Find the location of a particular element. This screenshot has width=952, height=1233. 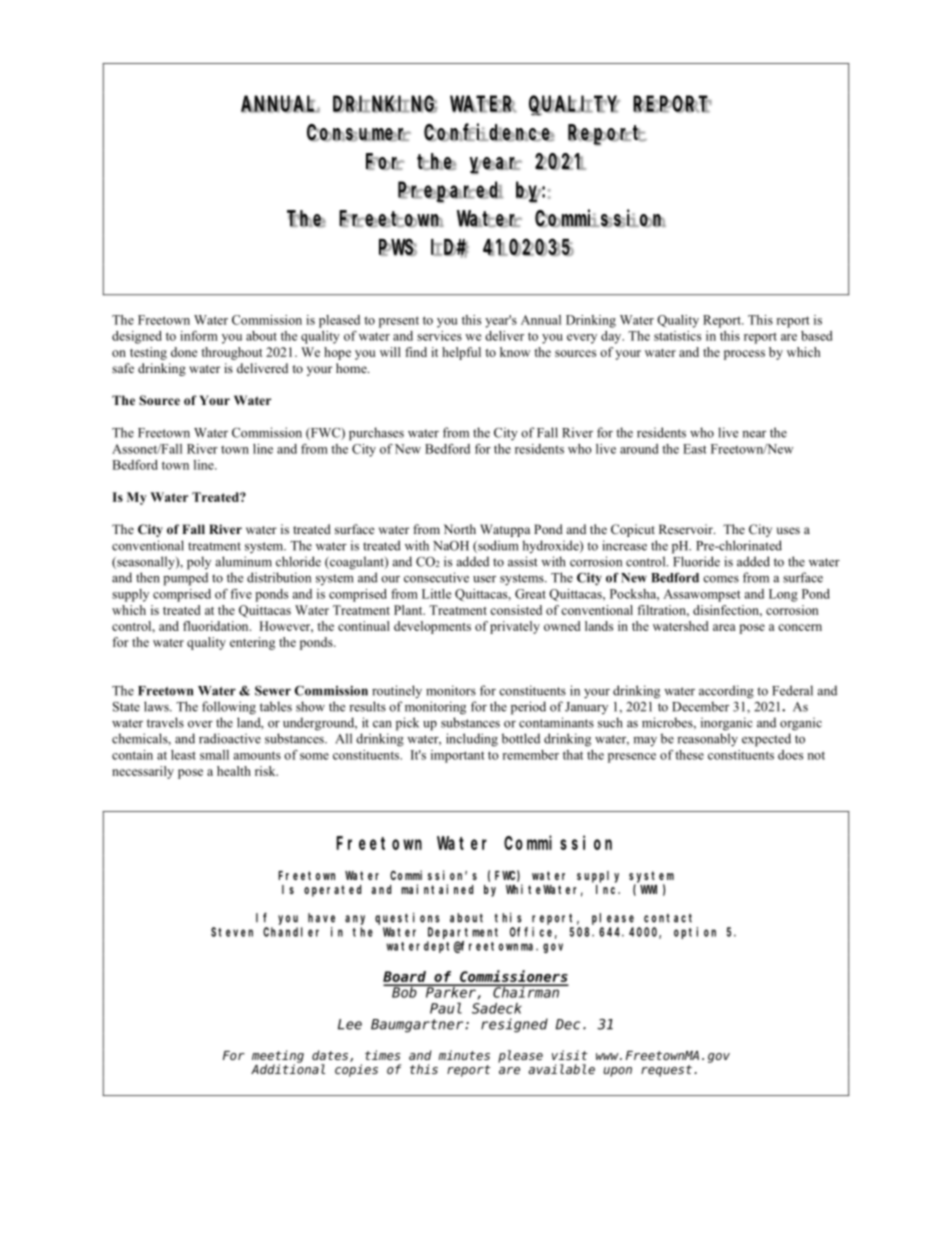

fluoridation is located at coordinates (217, 626).
